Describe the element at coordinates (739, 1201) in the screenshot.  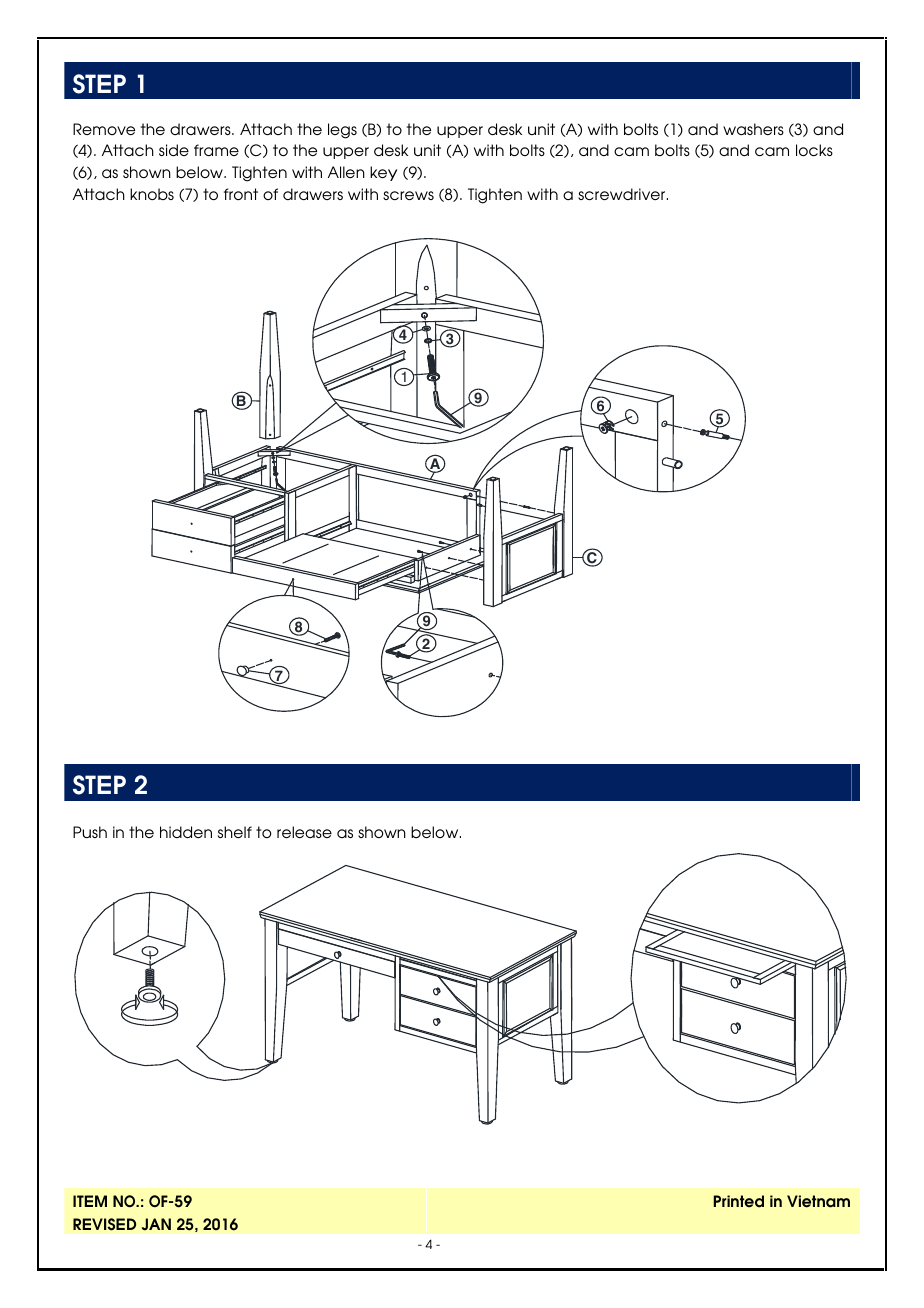
I see `Printed` at that location.
